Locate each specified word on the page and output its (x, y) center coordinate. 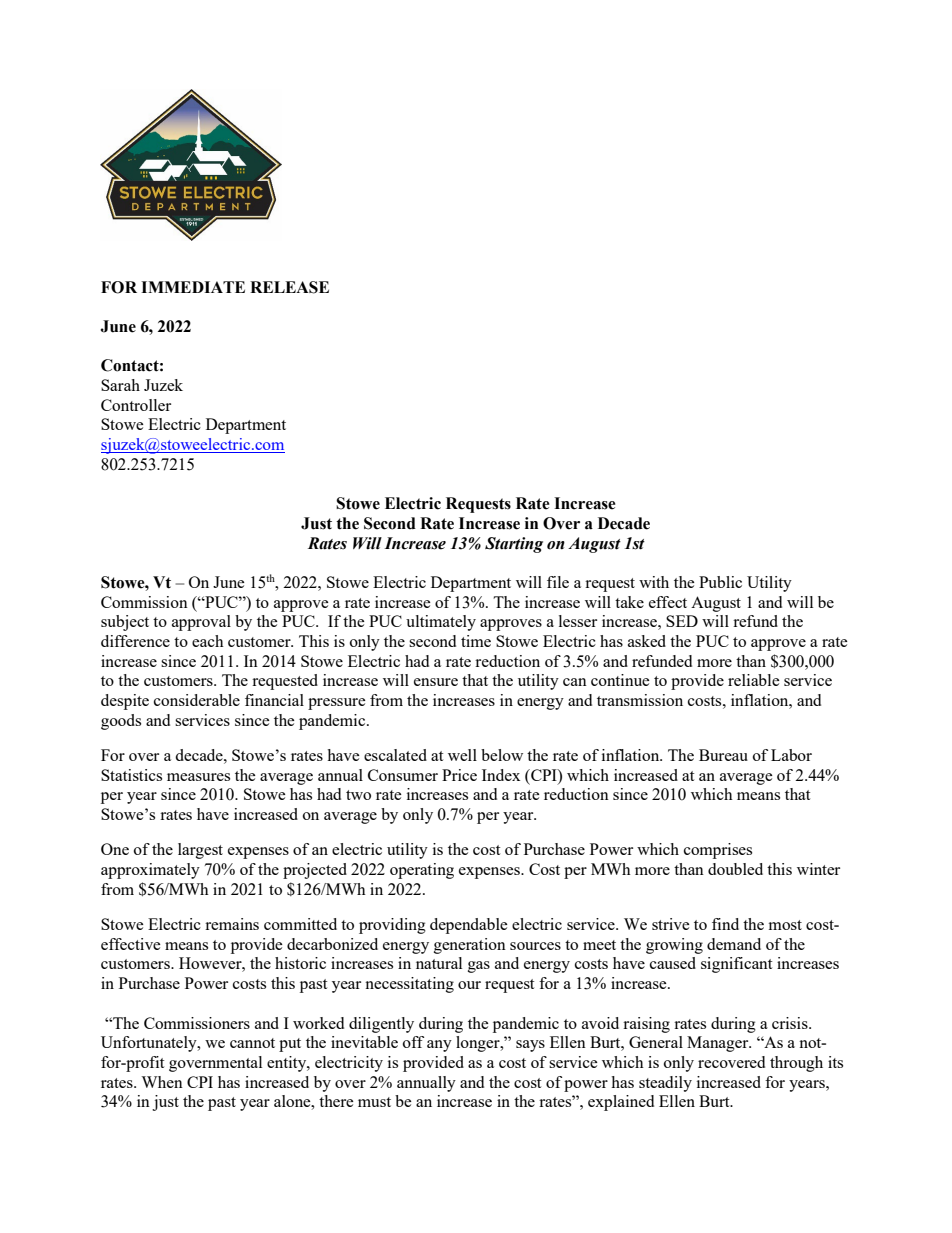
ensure (436, 682)
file (558, 582)
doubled (735, 869)
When (162, 1082)
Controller (136, 405)
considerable (197, 700)
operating (422, 871)
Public (720, 582)
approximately (150, 871)
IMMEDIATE (193, 287)
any (439, 1046)
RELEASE (289, 287)
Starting (514, 545)
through (796, 1064)
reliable (754, 680)
